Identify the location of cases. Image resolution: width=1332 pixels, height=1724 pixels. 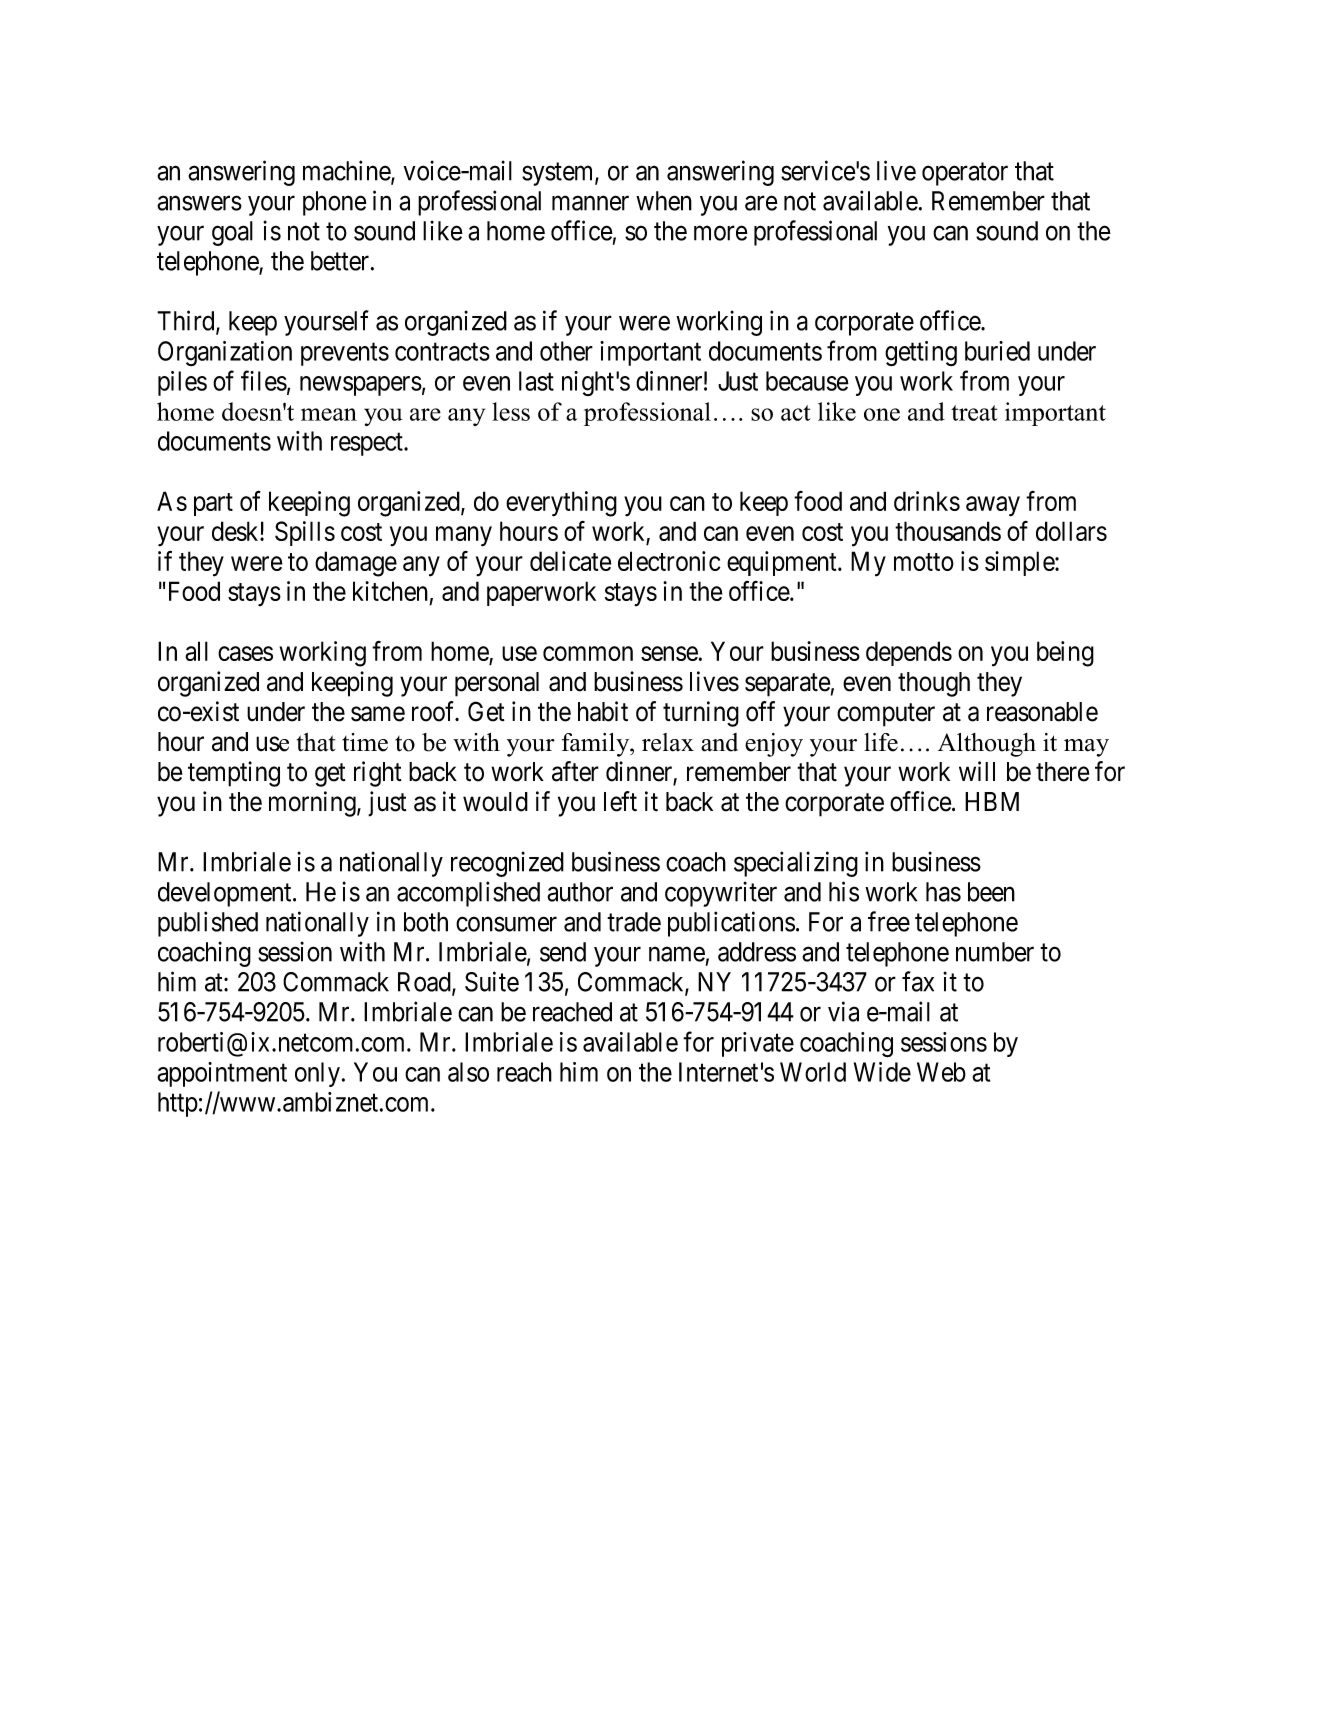
(245, 653).
